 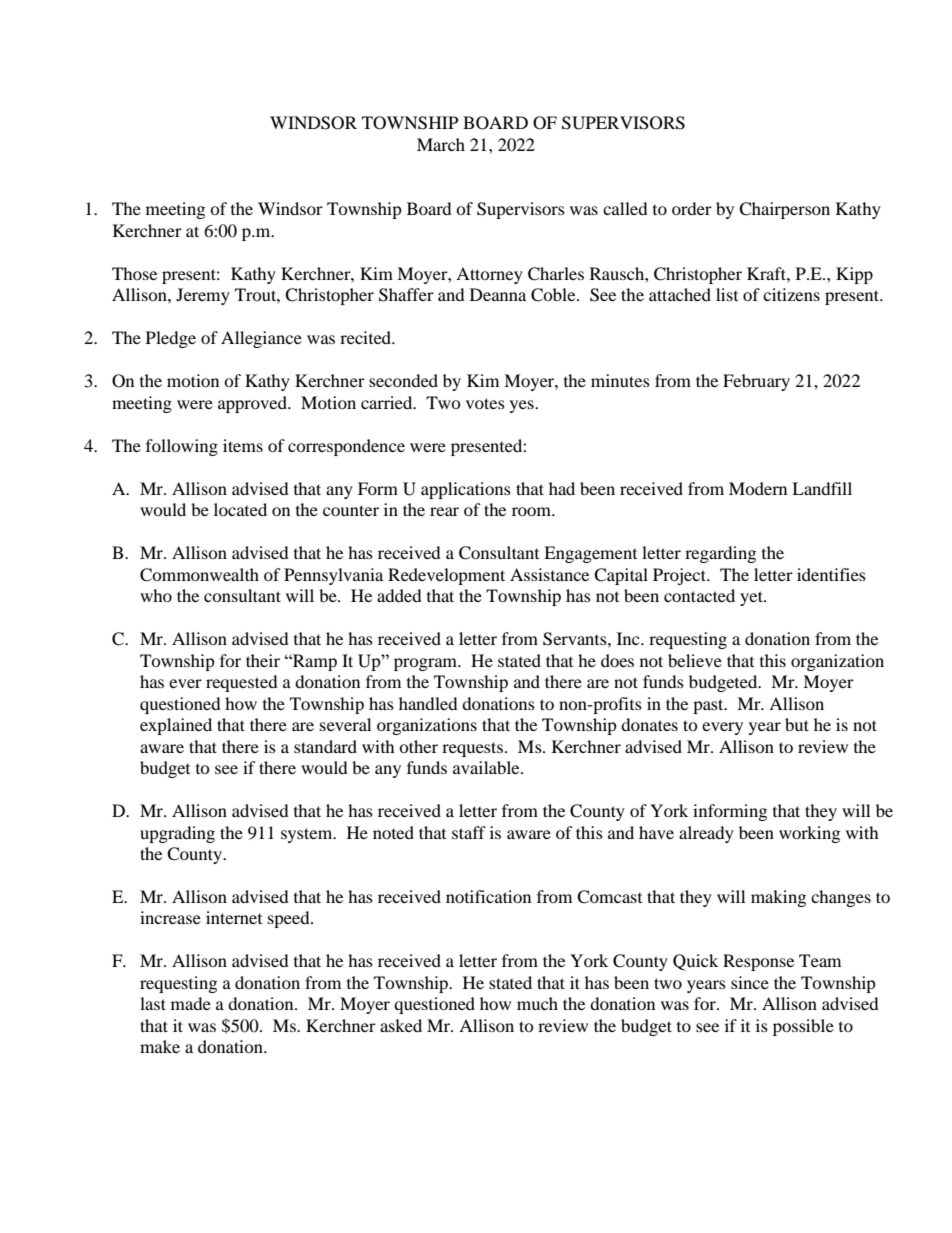 What do you see at coordinates (446, 576) in the screenshot?
I see `Redevelopment` at bounding box center [446, 576].
